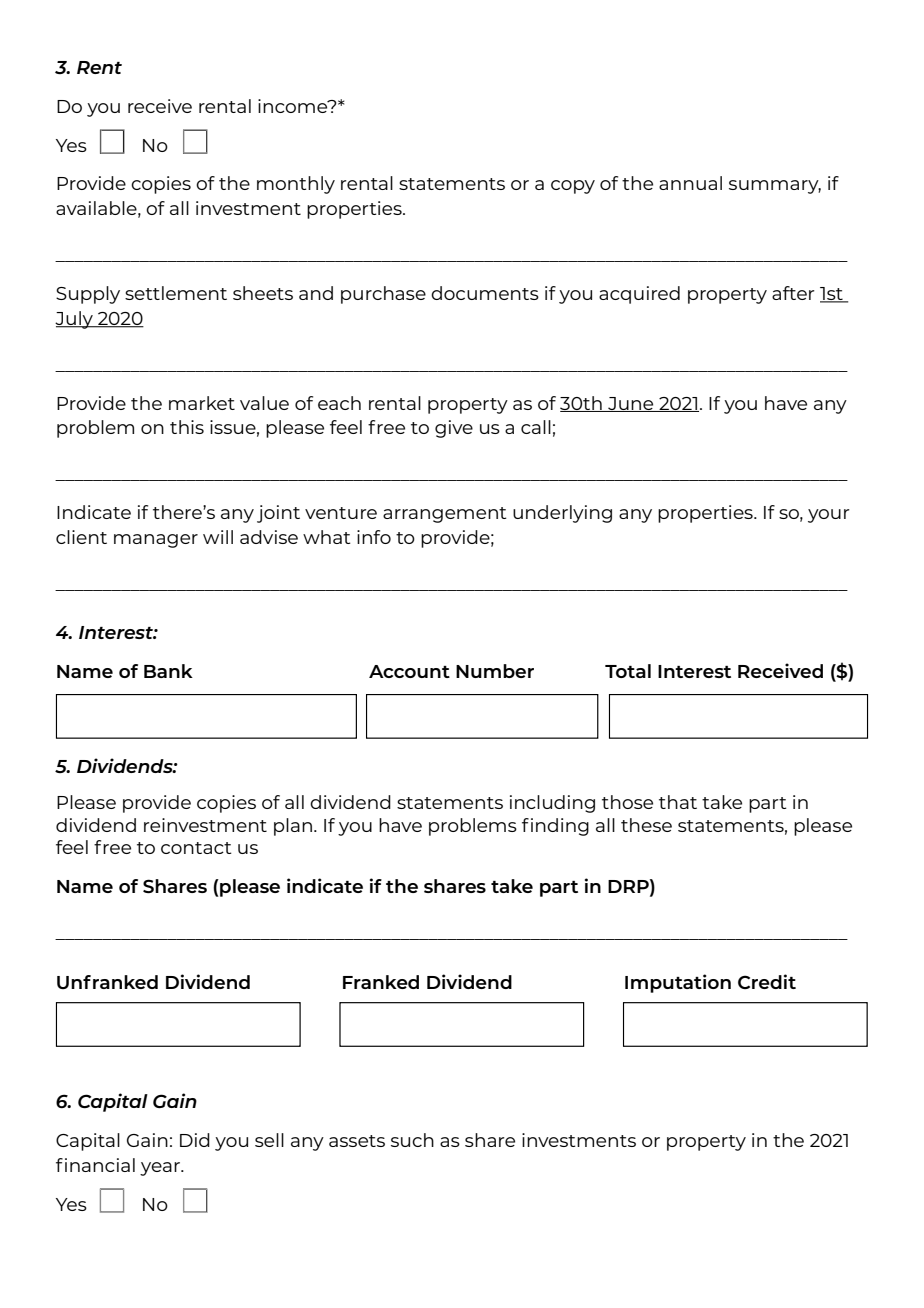 The height and width of the screenshot is (1308, 924). What do you see at coordinates (195, 1140) in the screenshot?
I see `Did` at bounding box center [195, 1140].
